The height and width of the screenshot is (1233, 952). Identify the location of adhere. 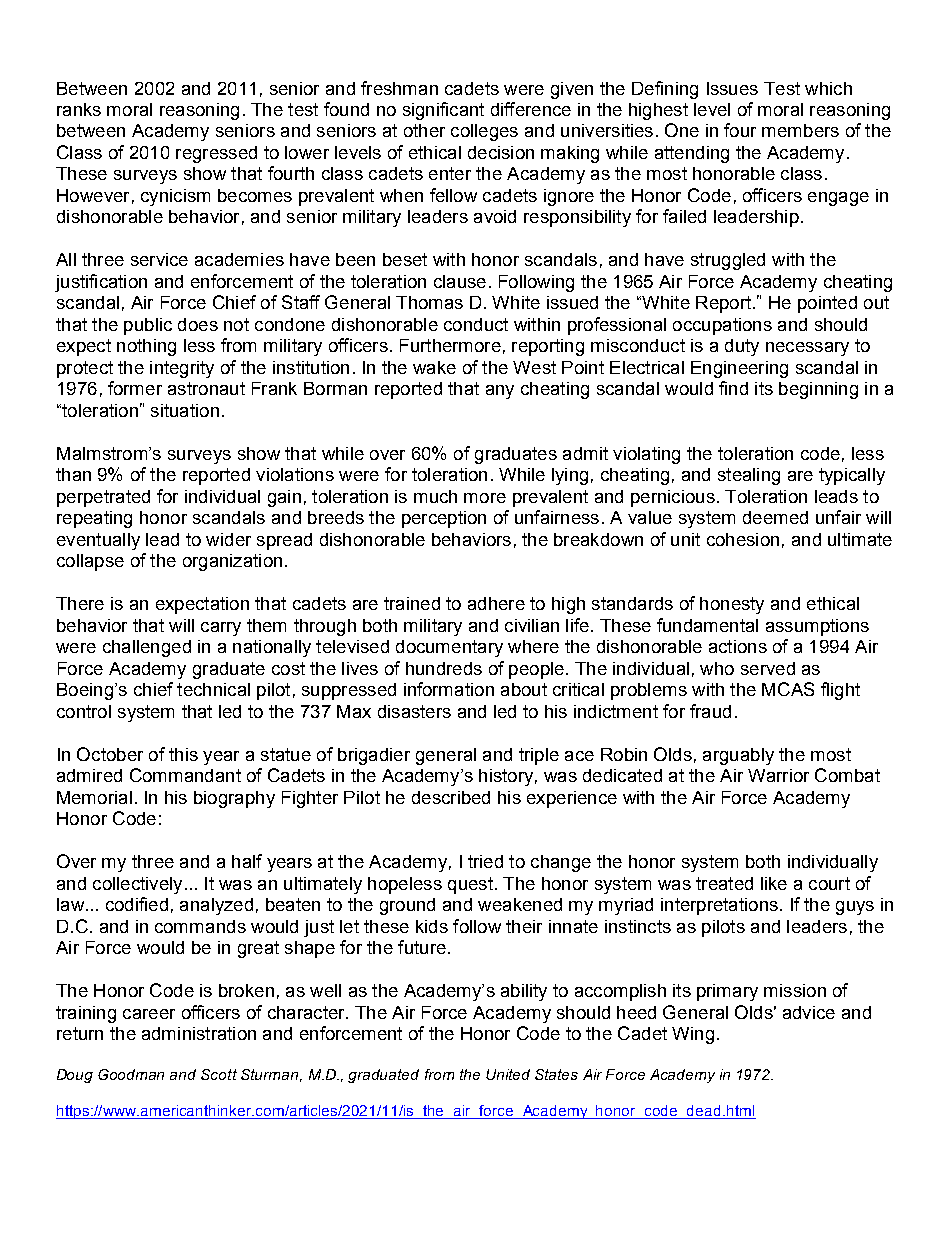
(496, 603).
